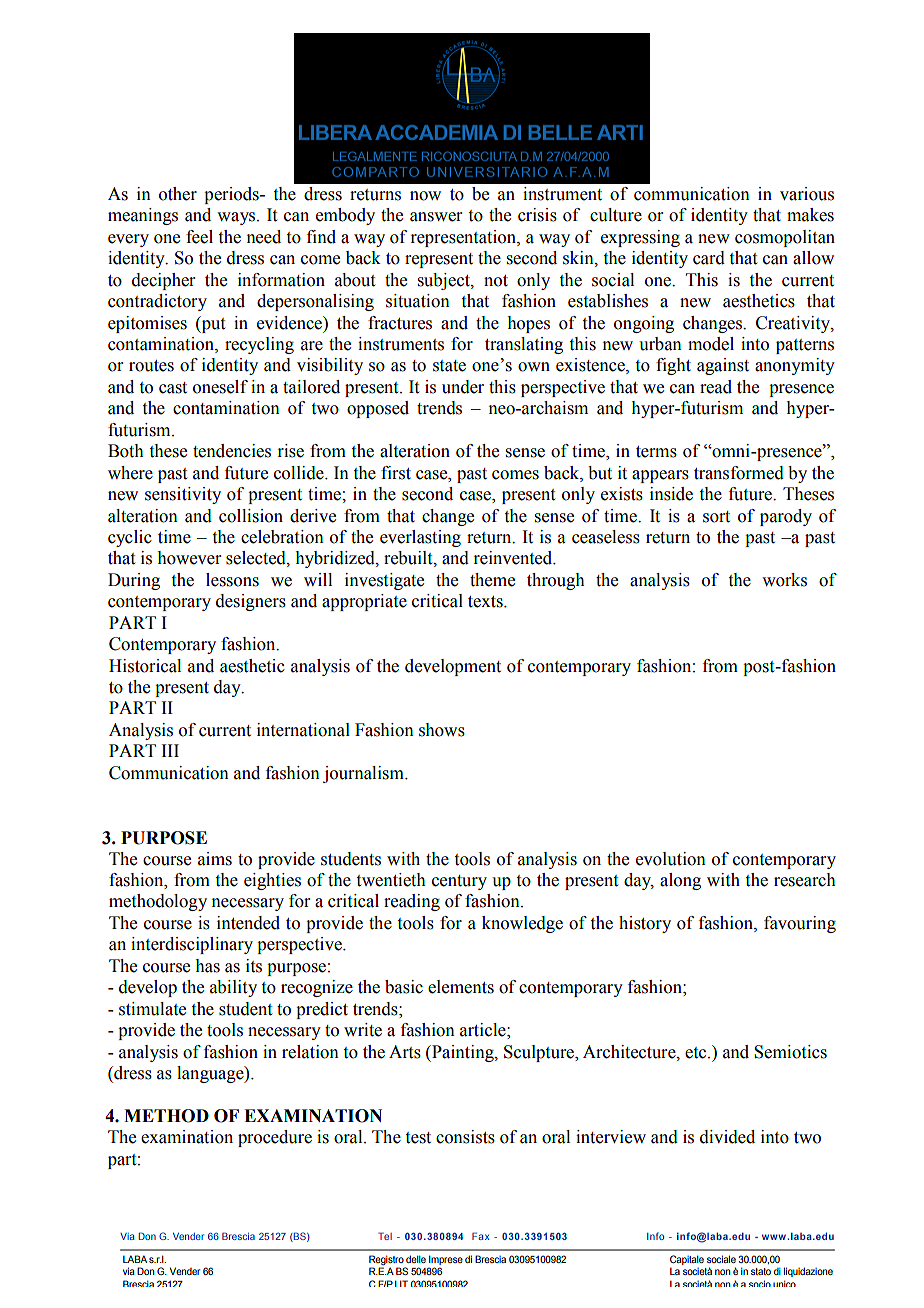 The image size is (924, 1308). What do you see at coordinates (760, 1283) in the document?
I see `socio` at bounding box center [760, 1283].
